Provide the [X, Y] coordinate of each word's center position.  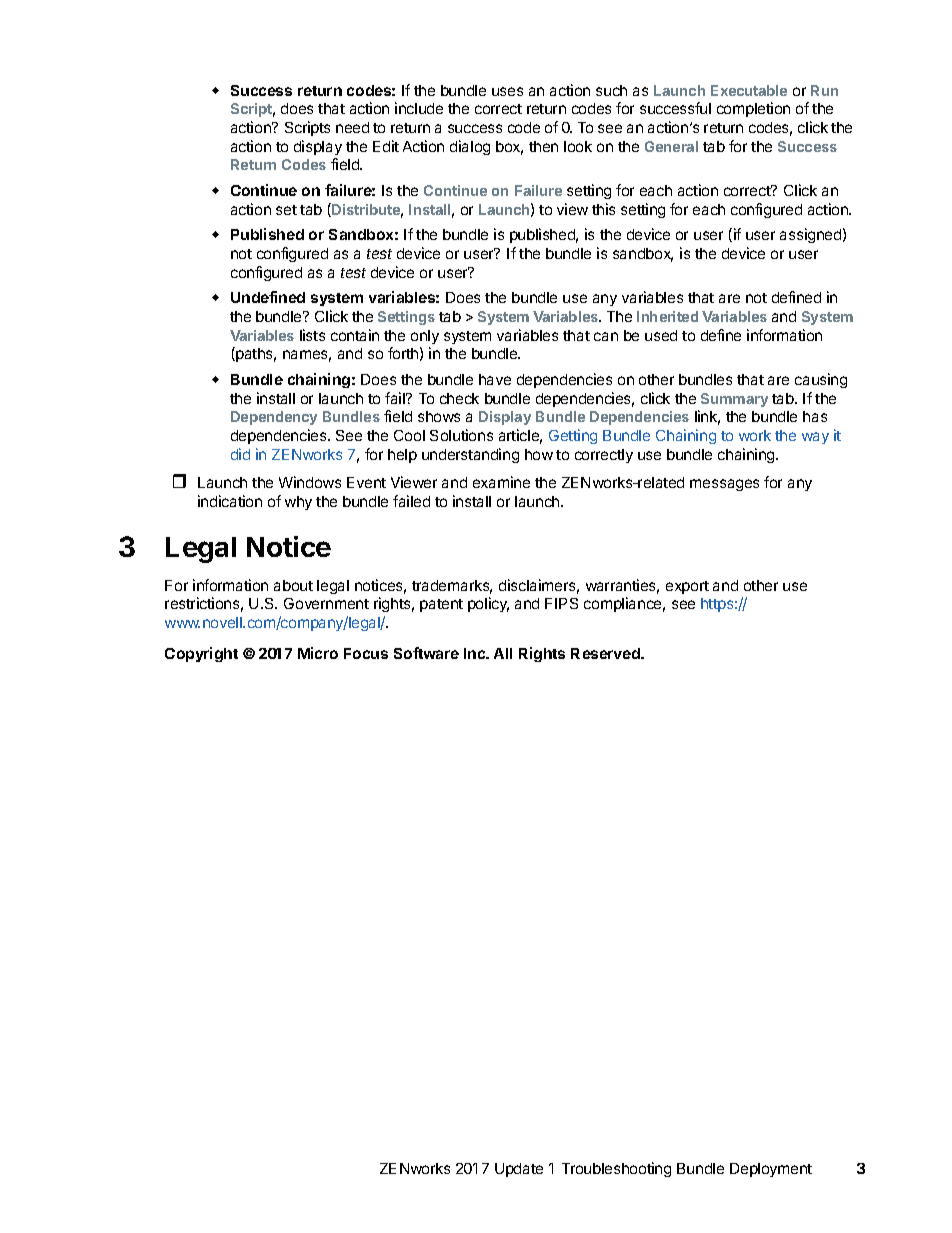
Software [426, 653]
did [240, 454]
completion [753, 109]
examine [501, 482]
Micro [318, 653]
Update [519, 1170]
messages [724, 485]
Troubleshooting [616, 1169]
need [352, 127]
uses [507, 91]
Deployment [771, 1170]
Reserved [606, 653]
